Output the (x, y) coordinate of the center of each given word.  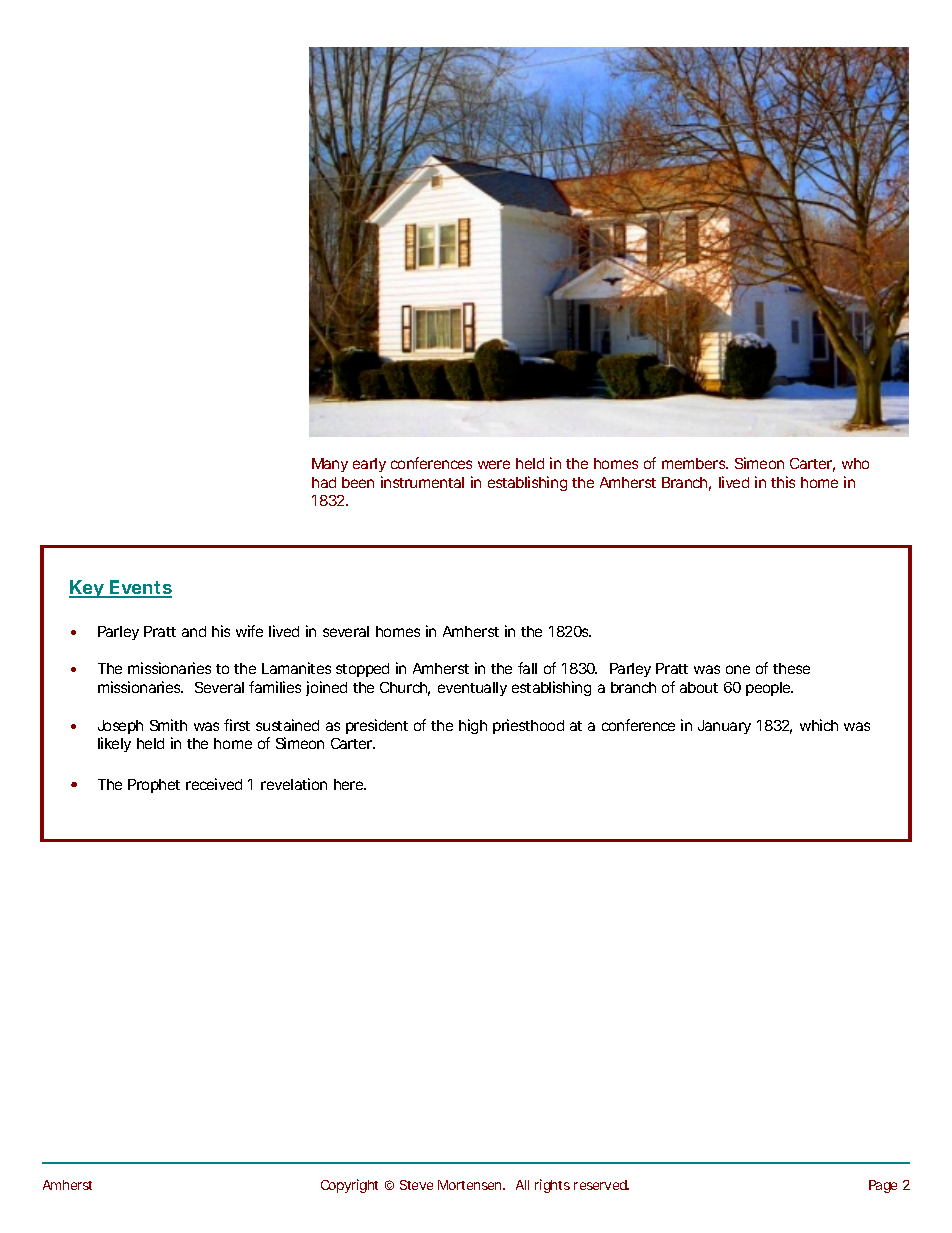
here (349, 784)
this (783, 482)
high (473, 726)
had (324, 482)
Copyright (349, 1186)
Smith (168, 725)
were (494, 464)
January (724, 727)
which (819, 725)
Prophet (154, 786)
